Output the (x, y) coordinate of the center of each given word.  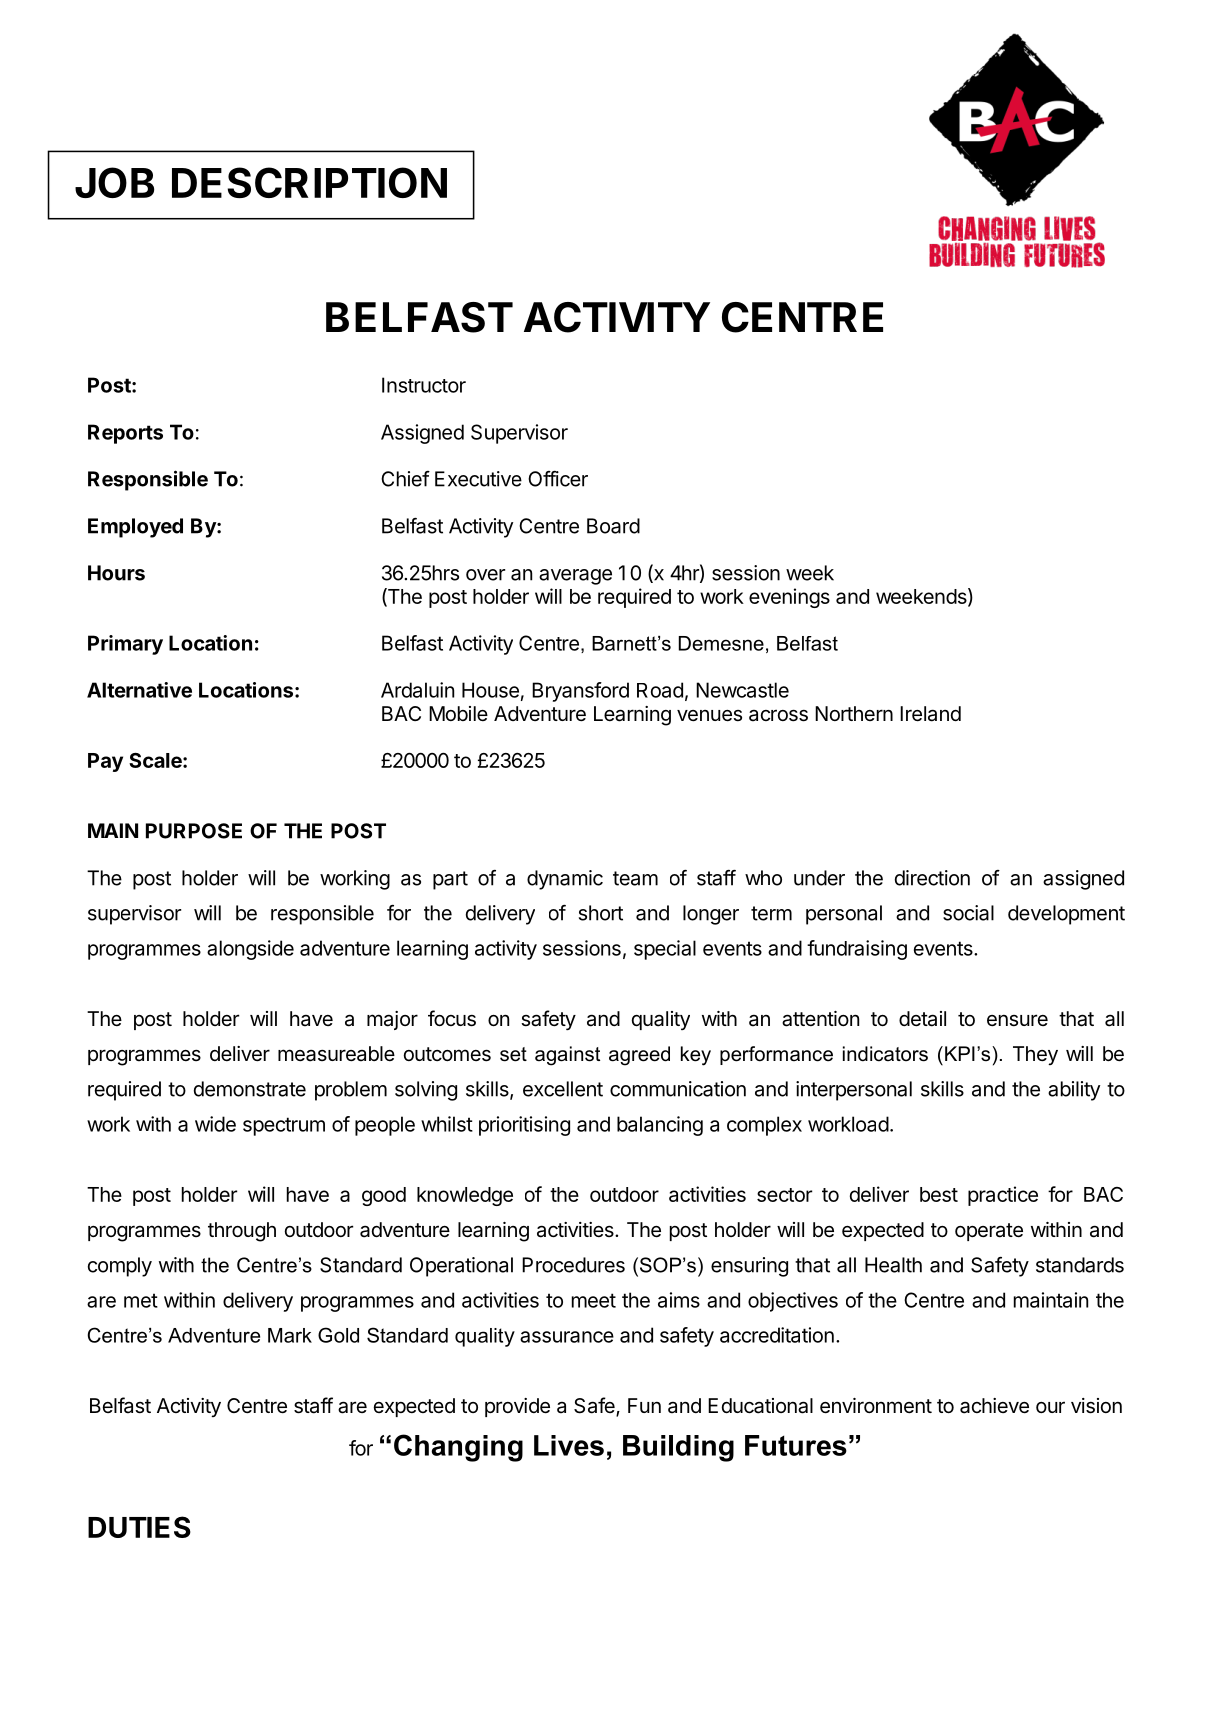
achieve (994, 1406)
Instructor (424, 385)
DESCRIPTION (309, 182)
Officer (558, 479)
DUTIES (139, 1527)
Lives (569, 1445)
